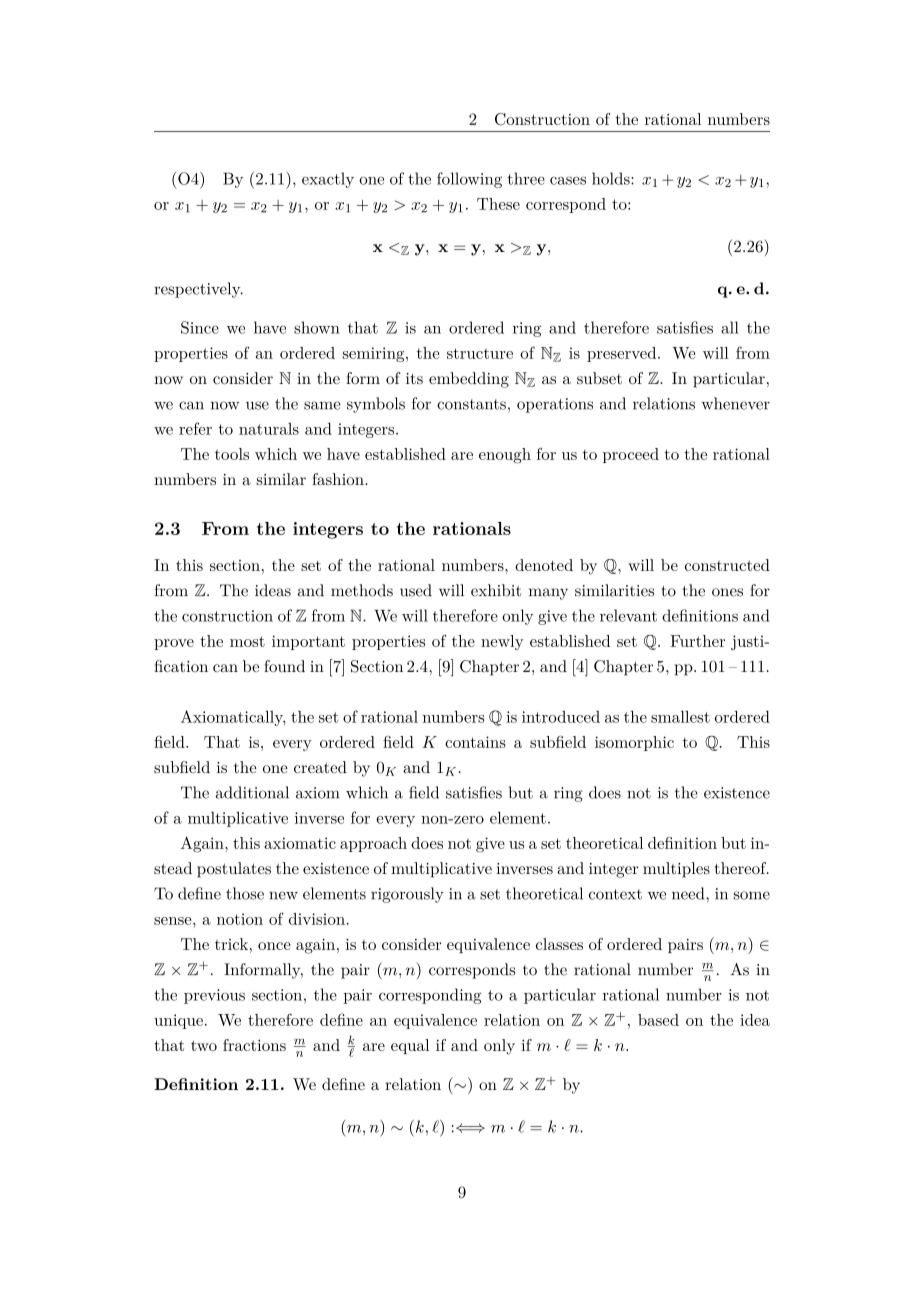 Image resolution: width=924 pixels, height=1308 pixels. I want to click on smallest, so click(680, 716).
